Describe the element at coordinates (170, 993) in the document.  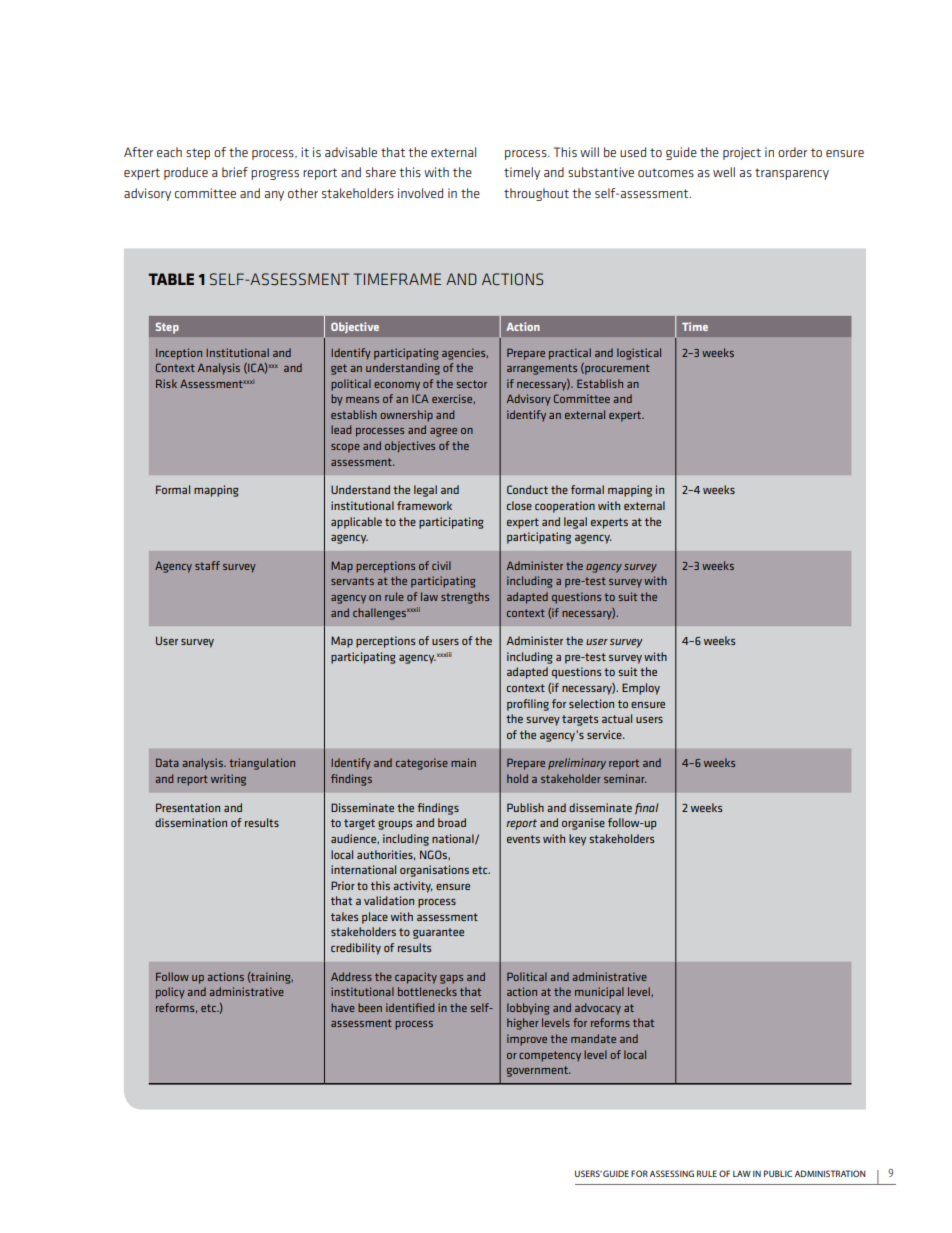
I see `policy` at that location.
